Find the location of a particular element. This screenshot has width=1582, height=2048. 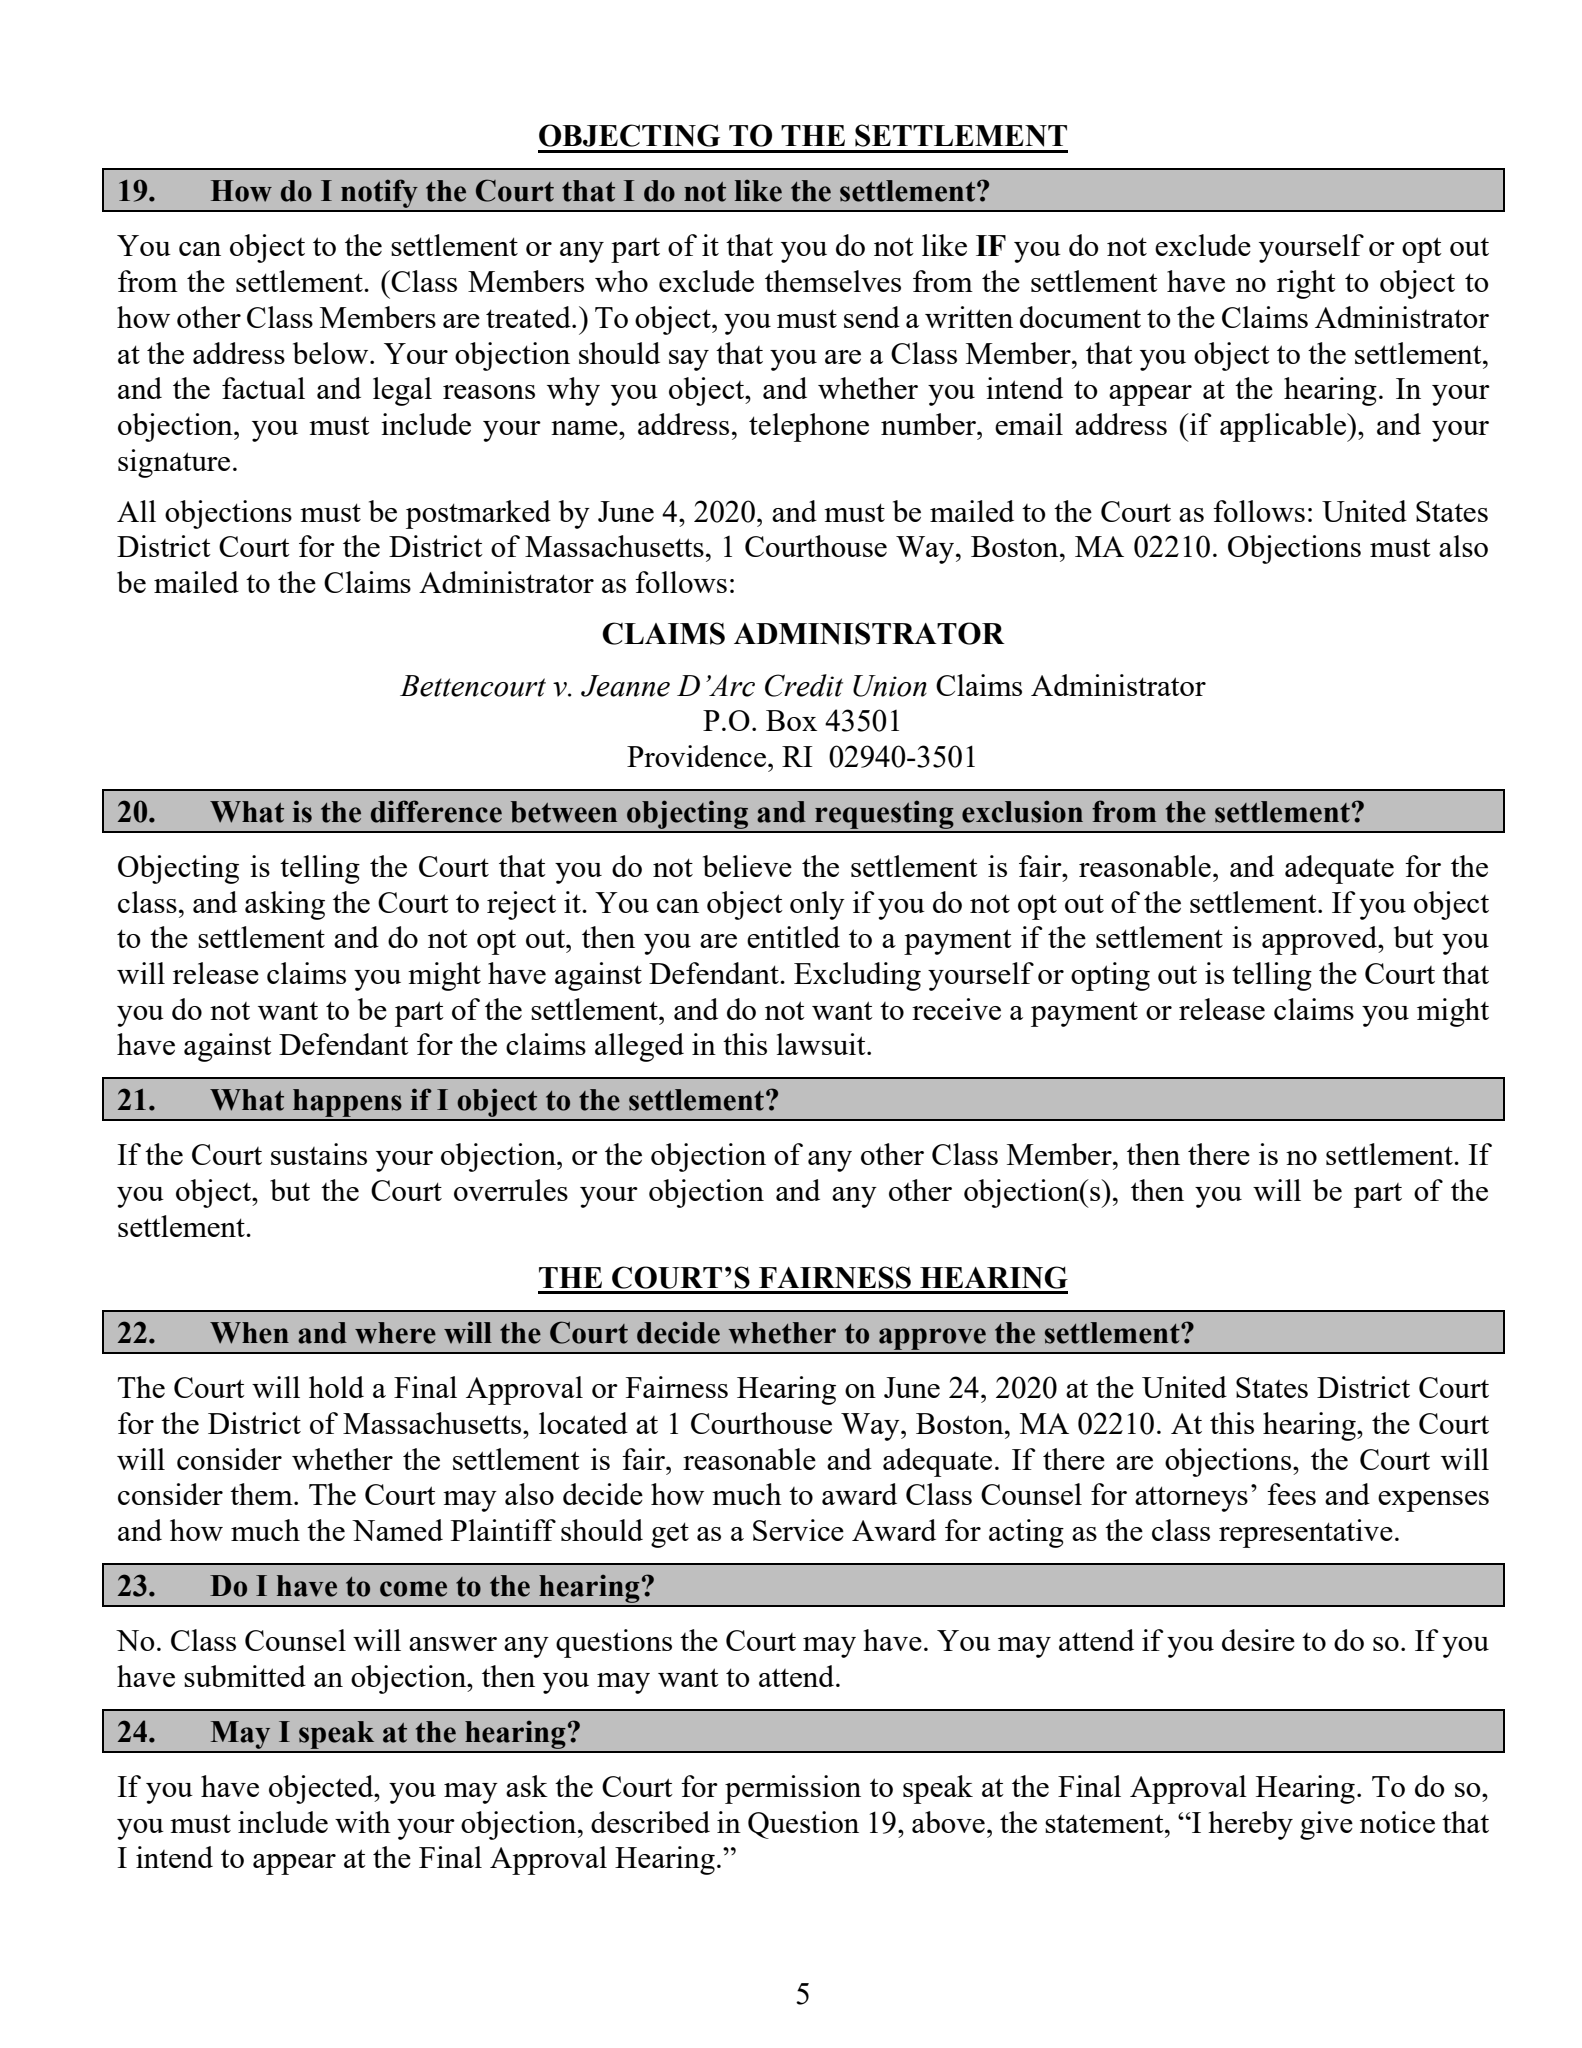

below is located at coordinates (332, 353).
